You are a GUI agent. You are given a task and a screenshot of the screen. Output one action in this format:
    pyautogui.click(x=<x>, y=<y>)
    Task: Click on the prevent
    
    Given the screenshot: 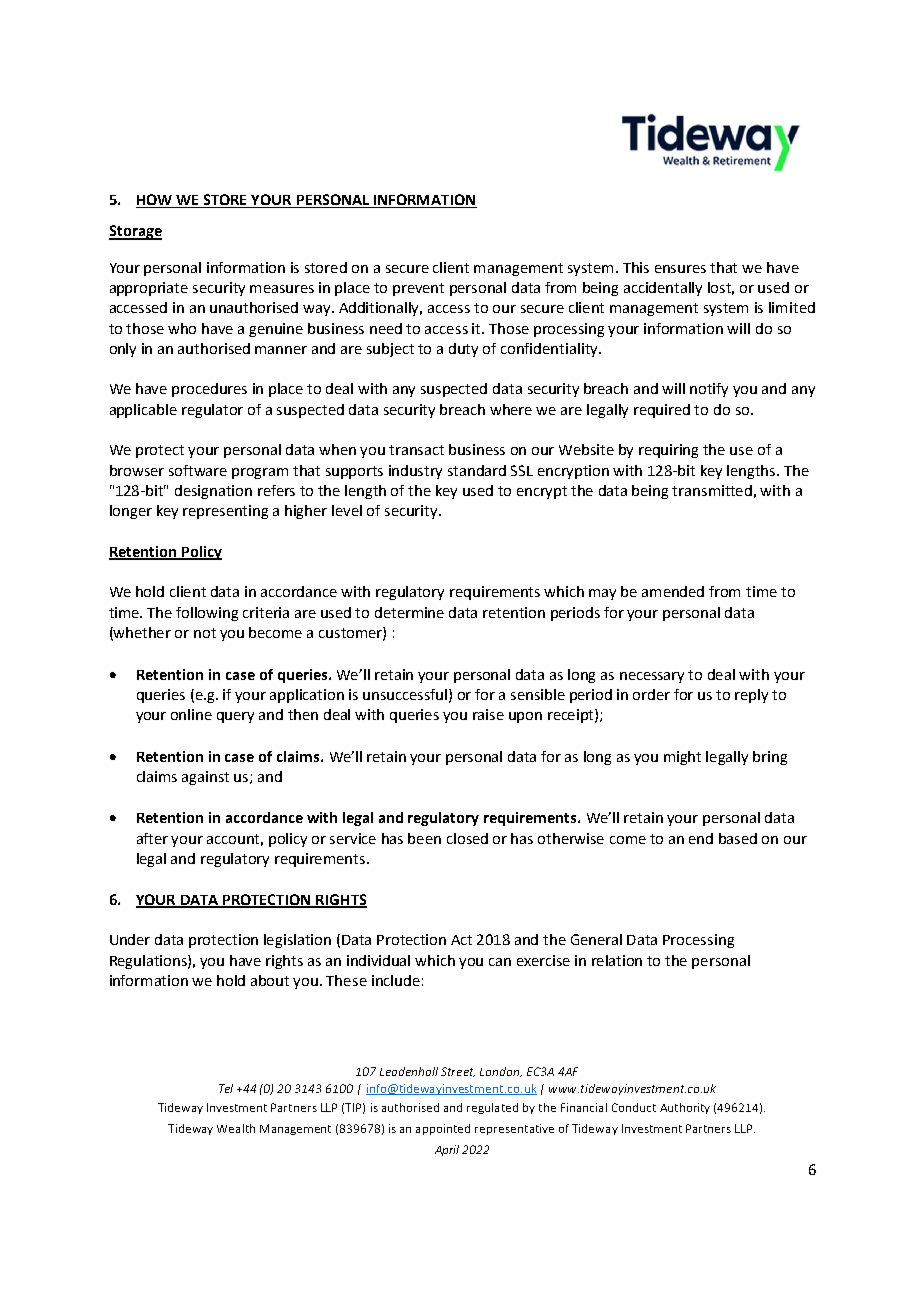 What is the action you would take?
    pyautogui.click(x=418, y=289)
